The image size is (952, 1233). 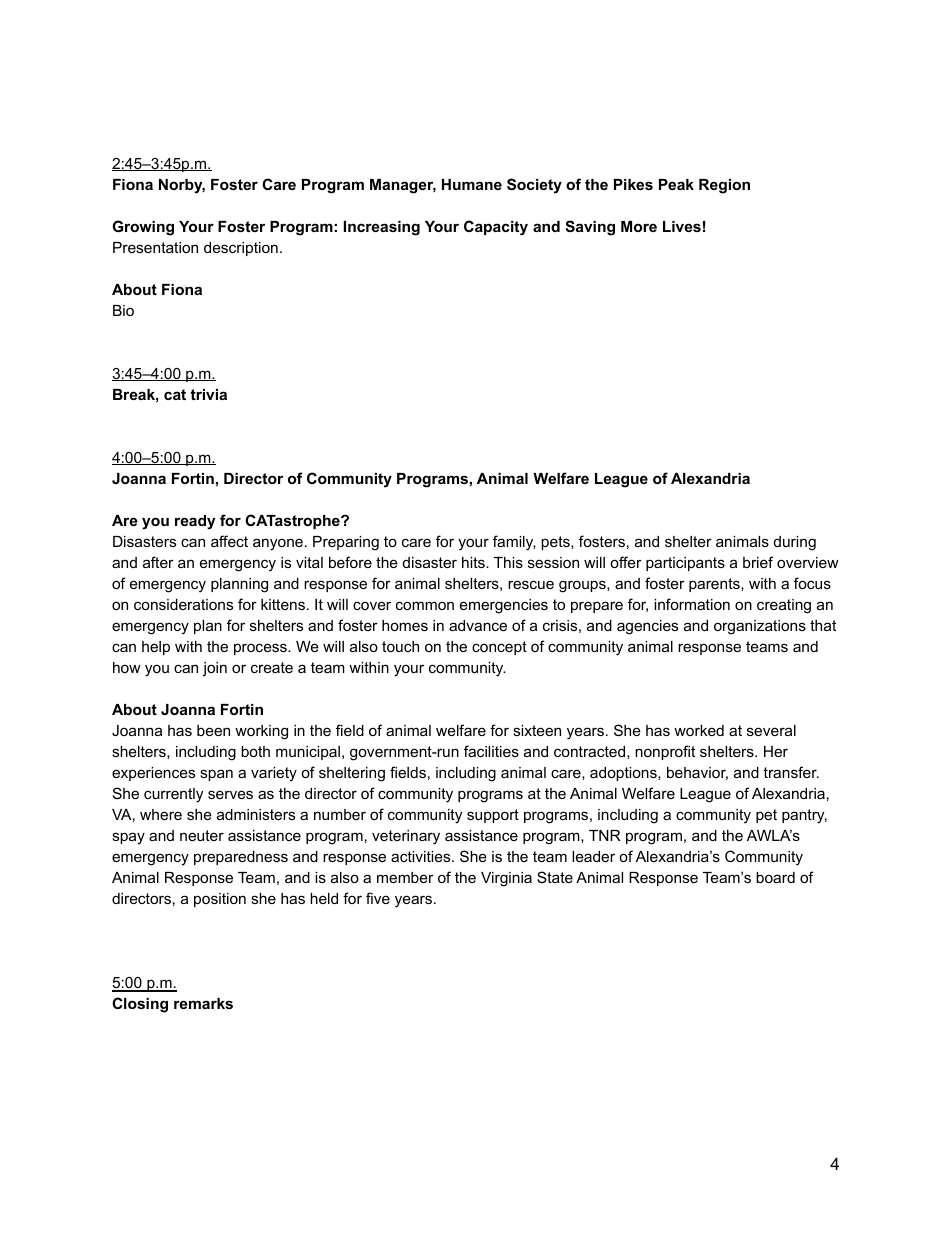 I want to click on trivia, so click(x=208, y=394).
